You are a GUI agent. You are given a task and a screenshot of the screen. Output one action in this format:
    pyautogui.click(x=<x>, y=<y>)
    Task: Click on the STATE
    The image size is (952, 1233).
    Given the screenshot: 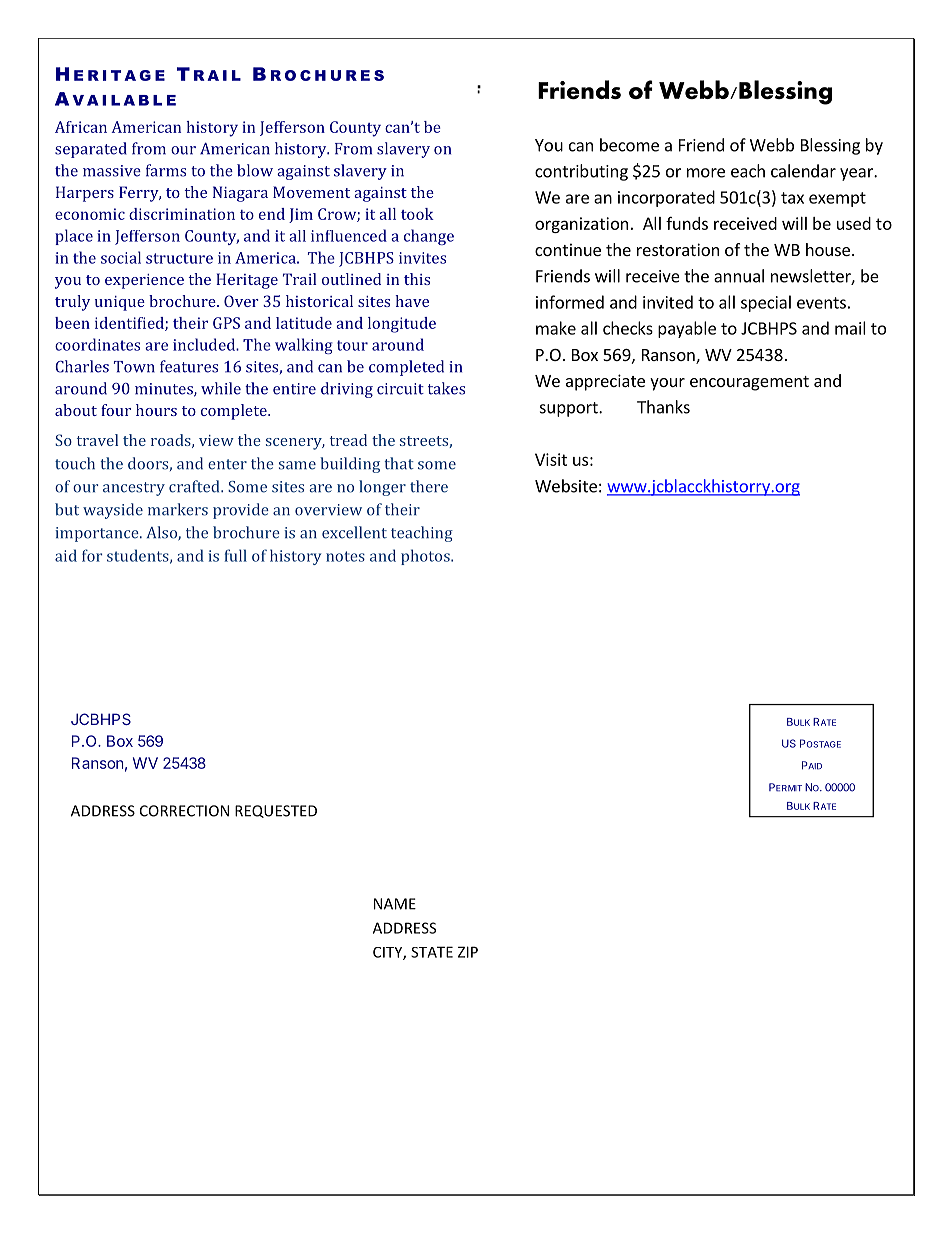 What is the action you would take?
    pyautogui.click(x=432, y=952)
